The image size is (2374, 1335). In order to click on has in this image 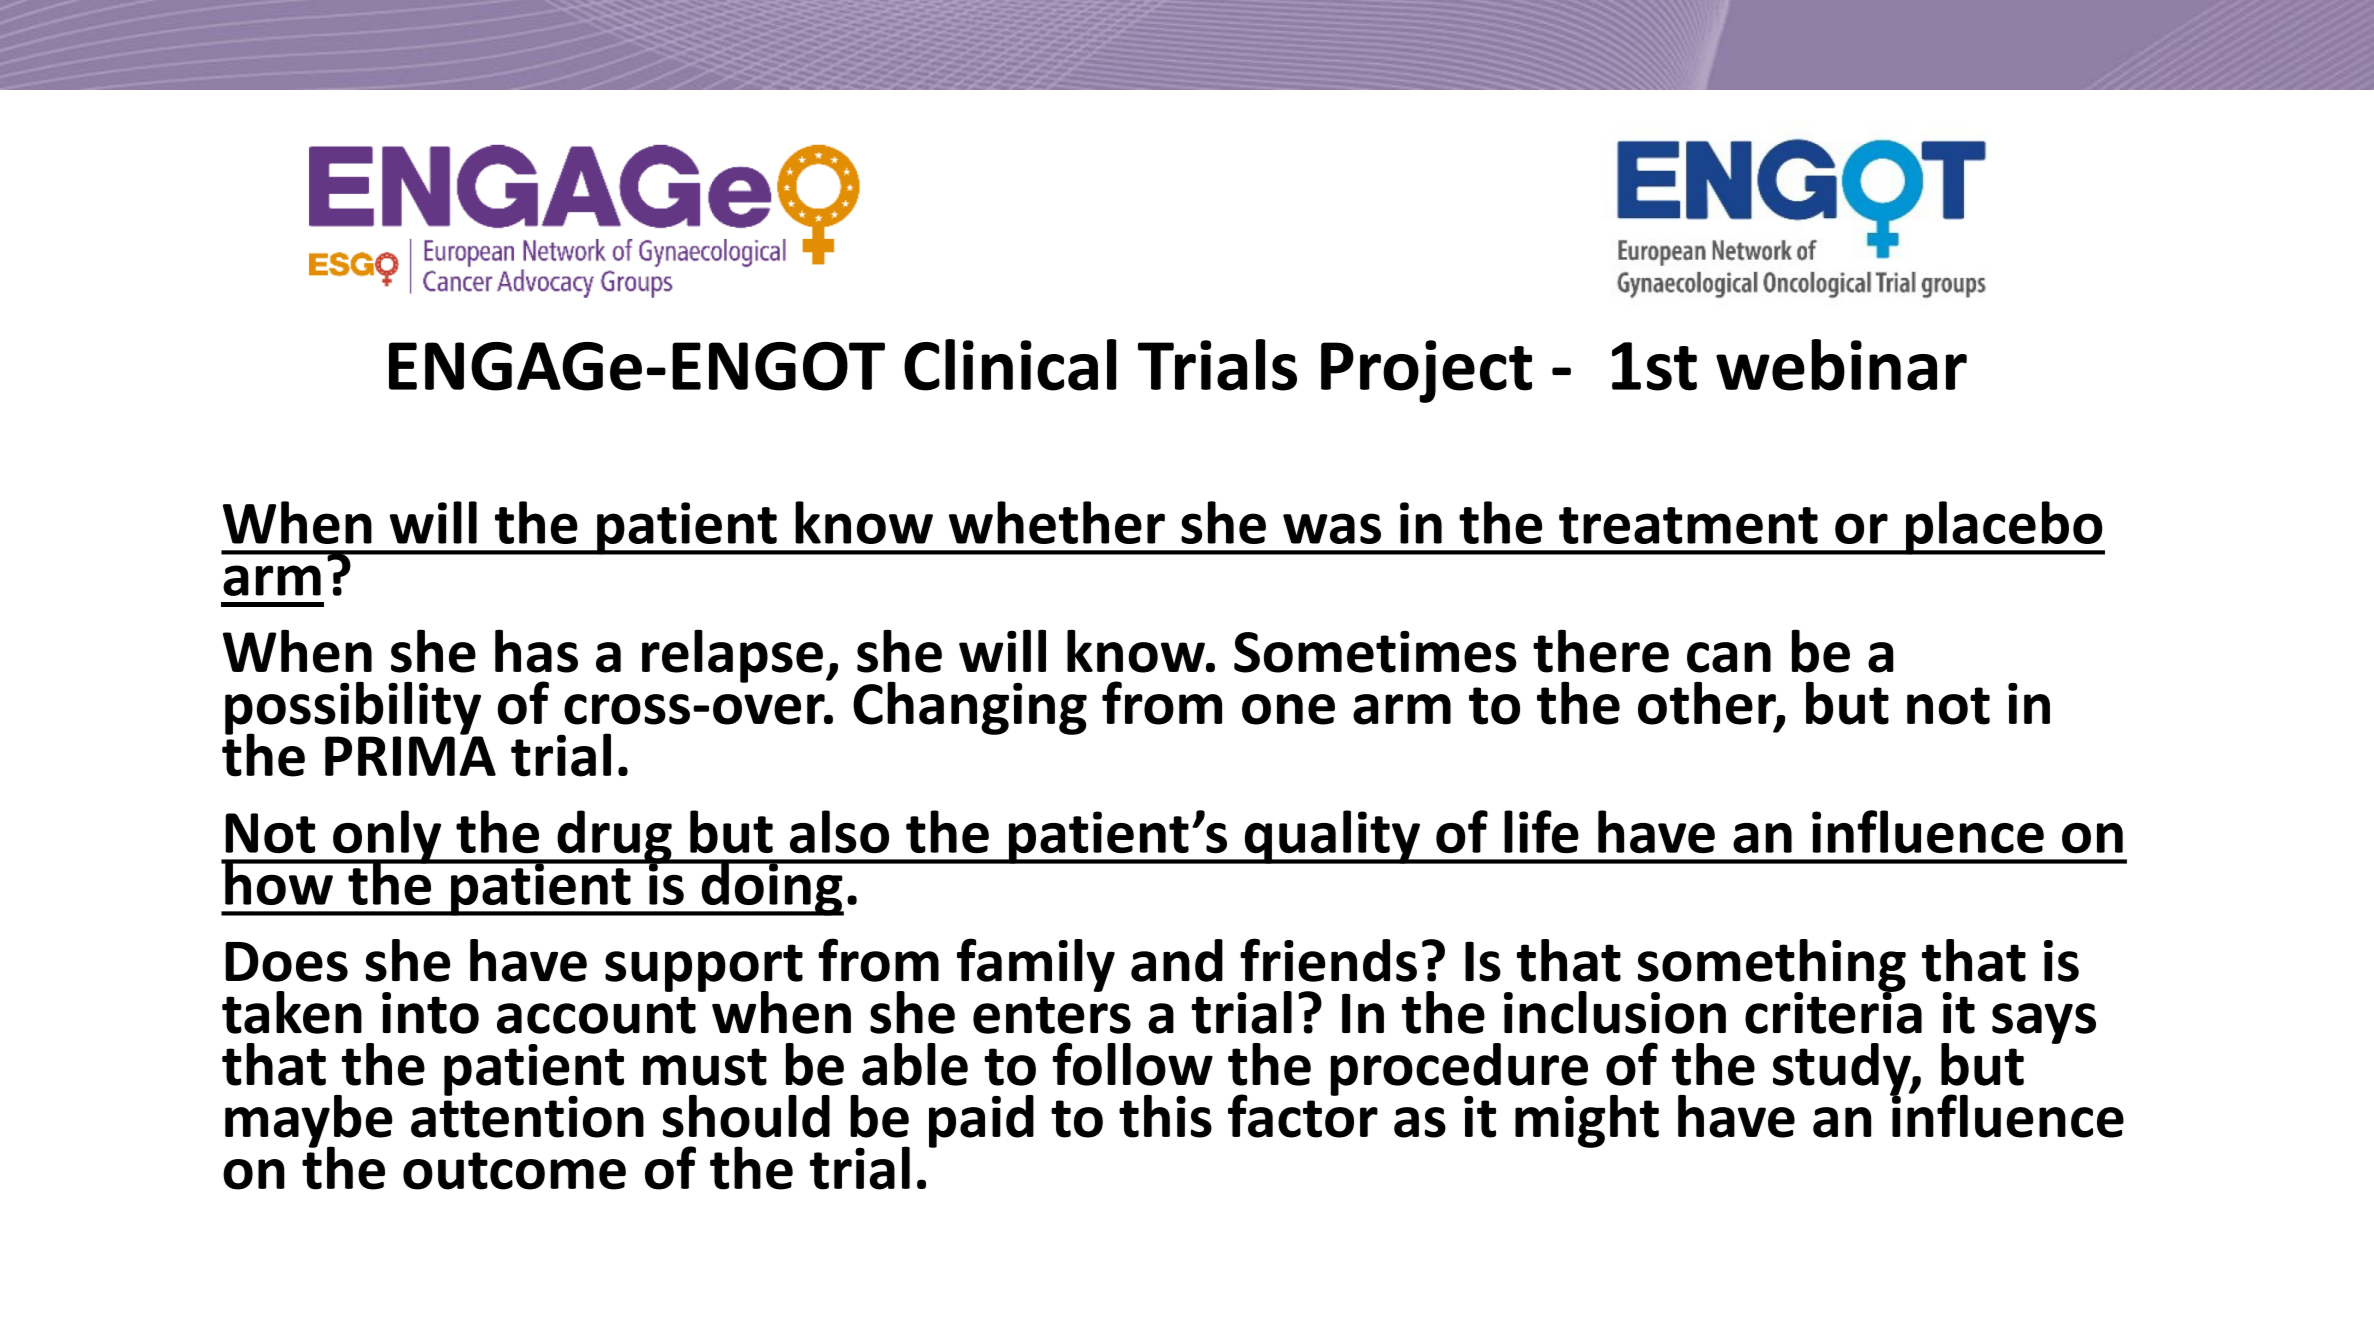, I will do `click(536, 651)`.
